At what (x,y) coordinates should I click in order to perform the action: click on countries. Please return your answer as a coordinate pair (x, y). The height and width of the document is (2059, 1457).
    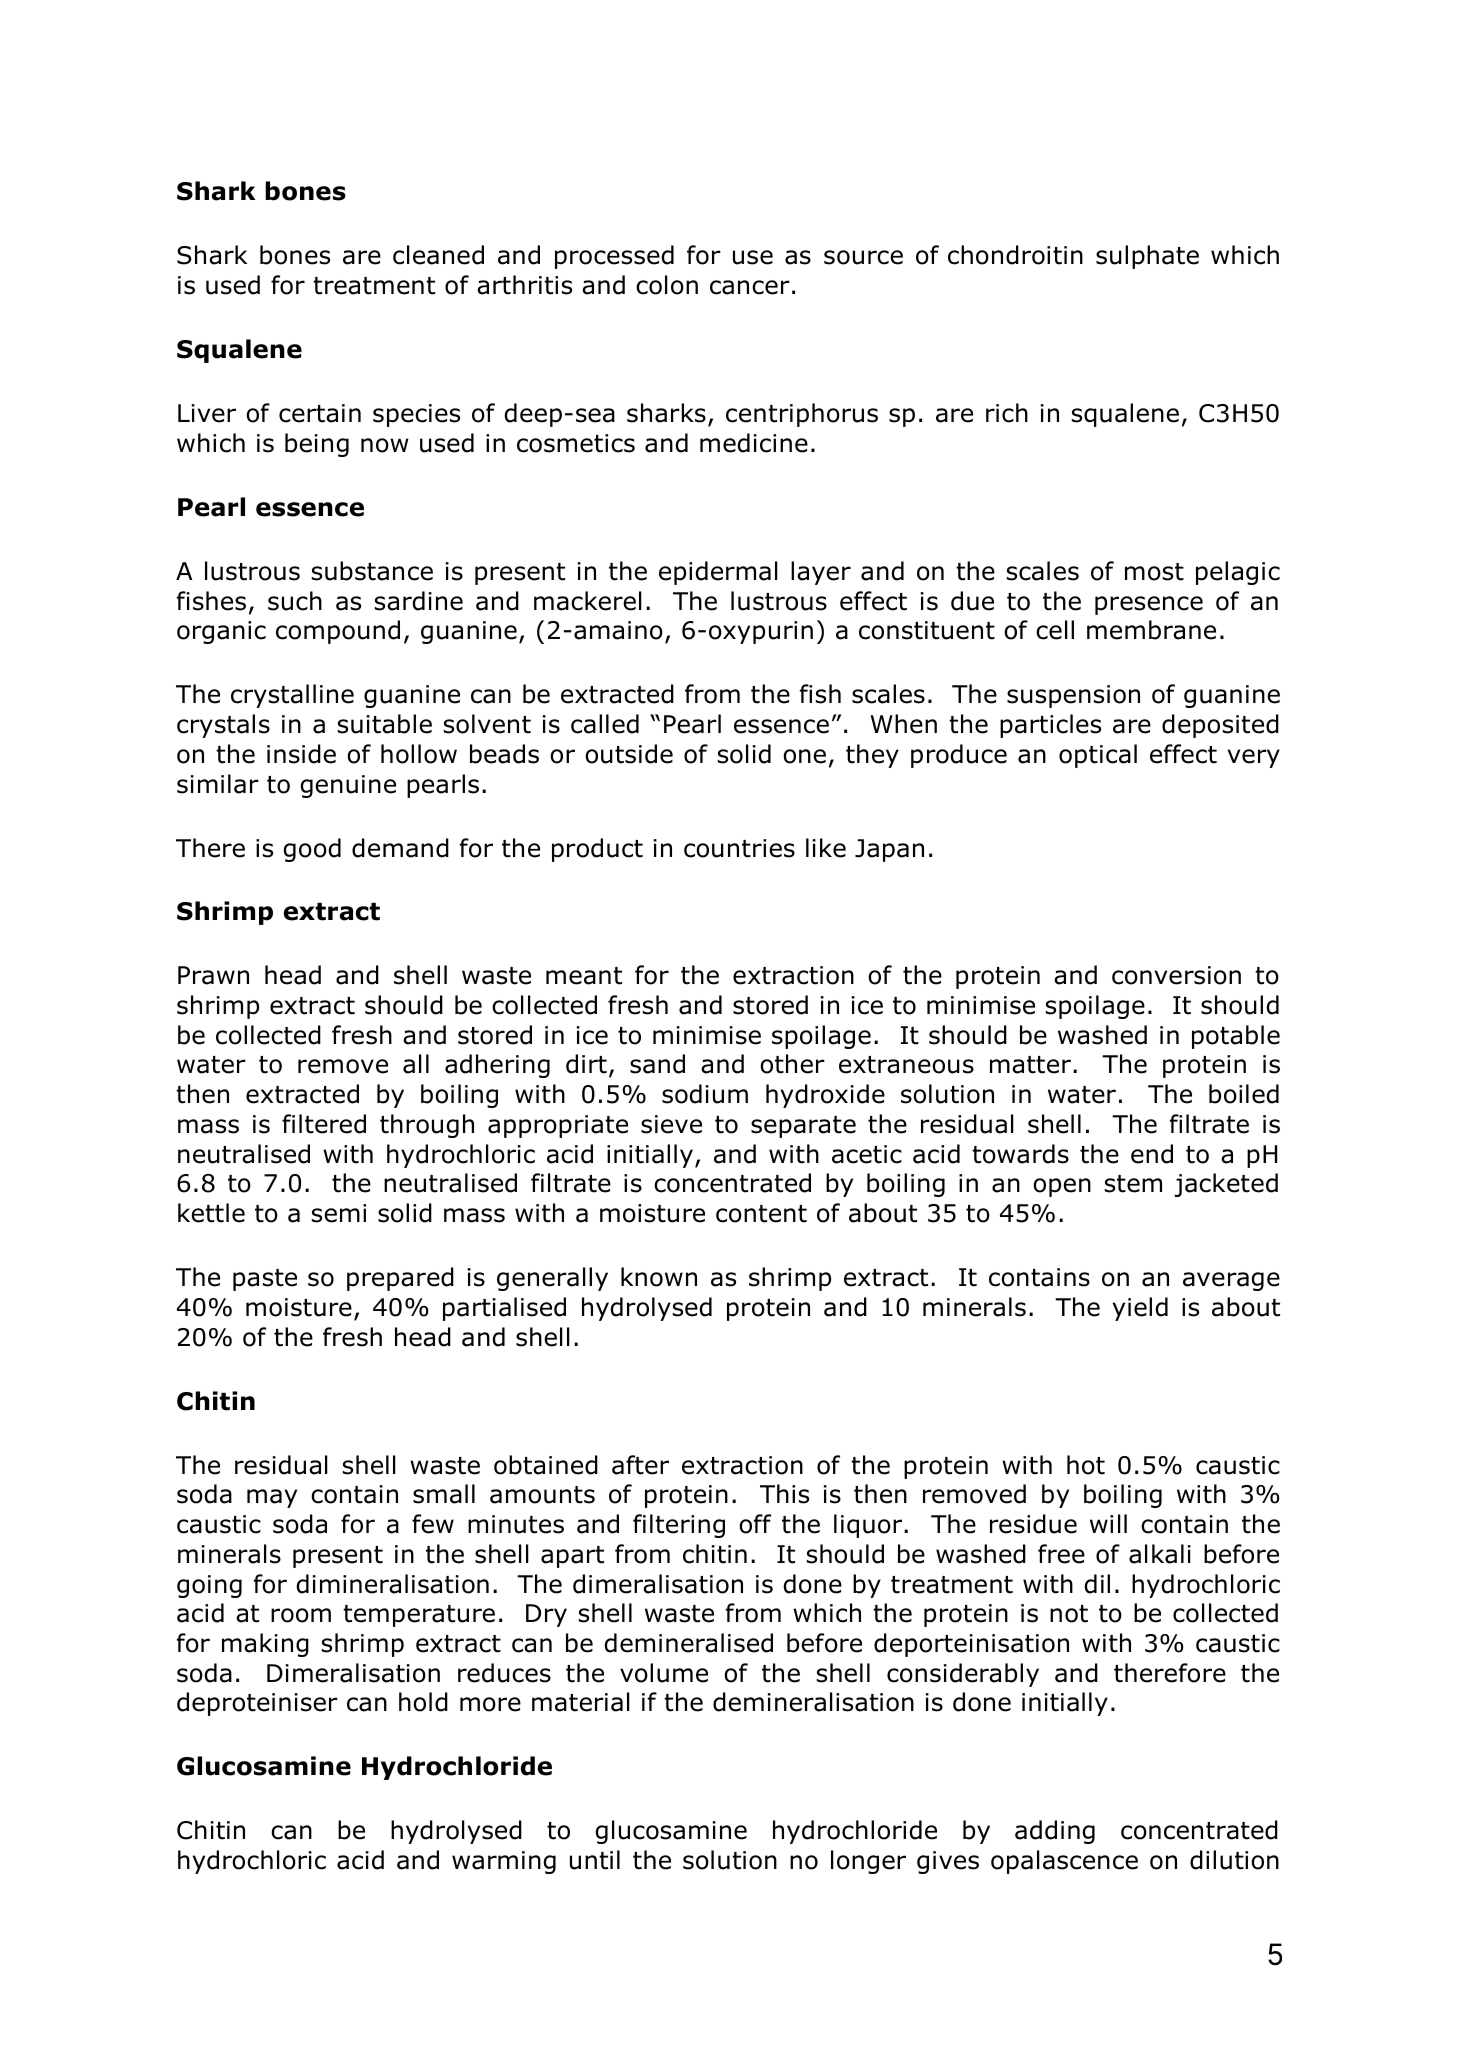
    Looking at the image, I should click on (739, 848).
